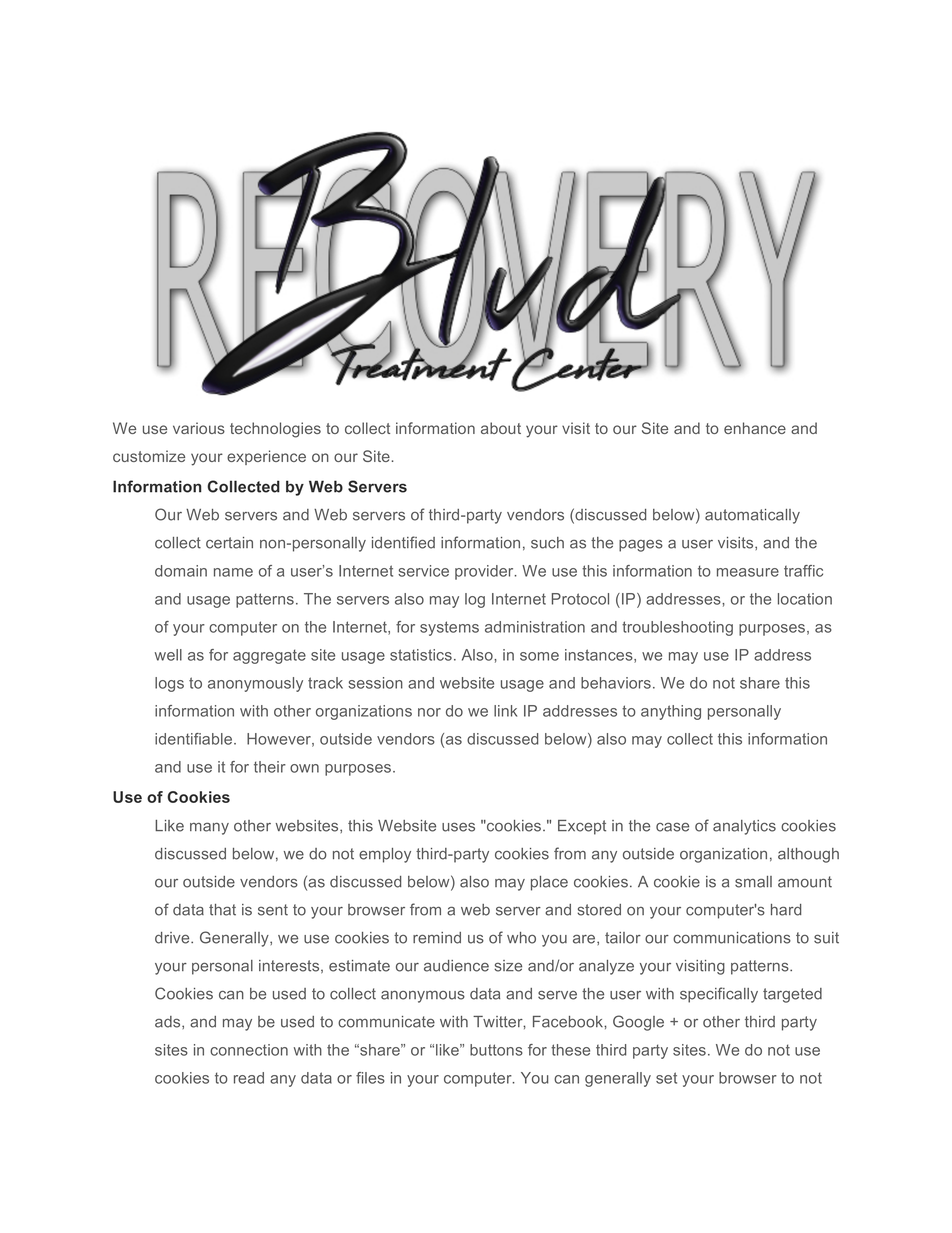  What do you see at coordinates (755, 428) in the page?
I see `enhance` at bounding box center [755, 428].
